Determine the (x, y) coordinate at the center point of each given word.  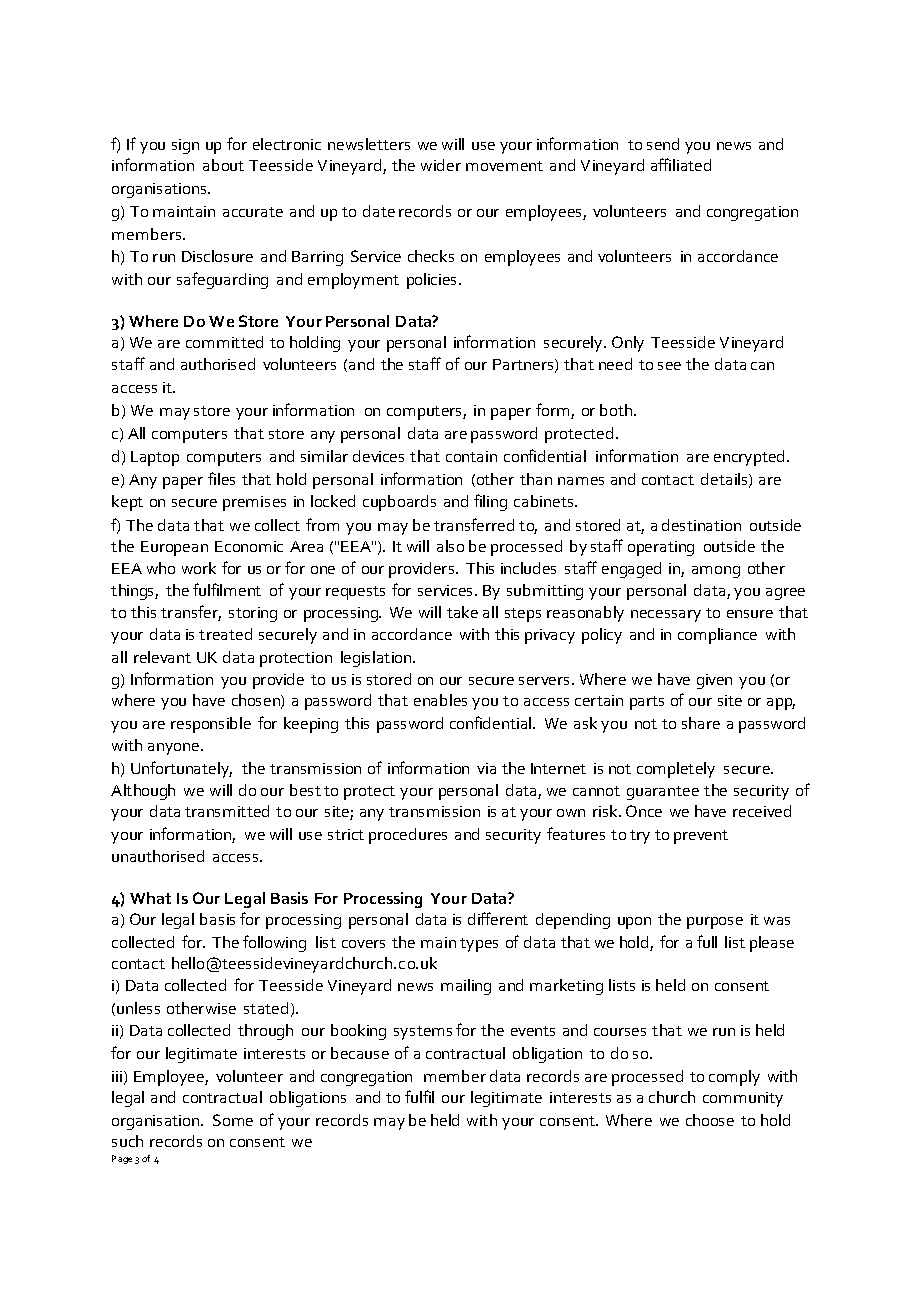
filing (490, 502)
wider (441, 165)
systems (423, 1033)
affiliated (681, 164)
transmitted (227, 811)
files (221, 478)
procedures (408, 836)
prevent (701, 837)
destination (701, 525)
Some (233, 1120)
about (223, 165)
